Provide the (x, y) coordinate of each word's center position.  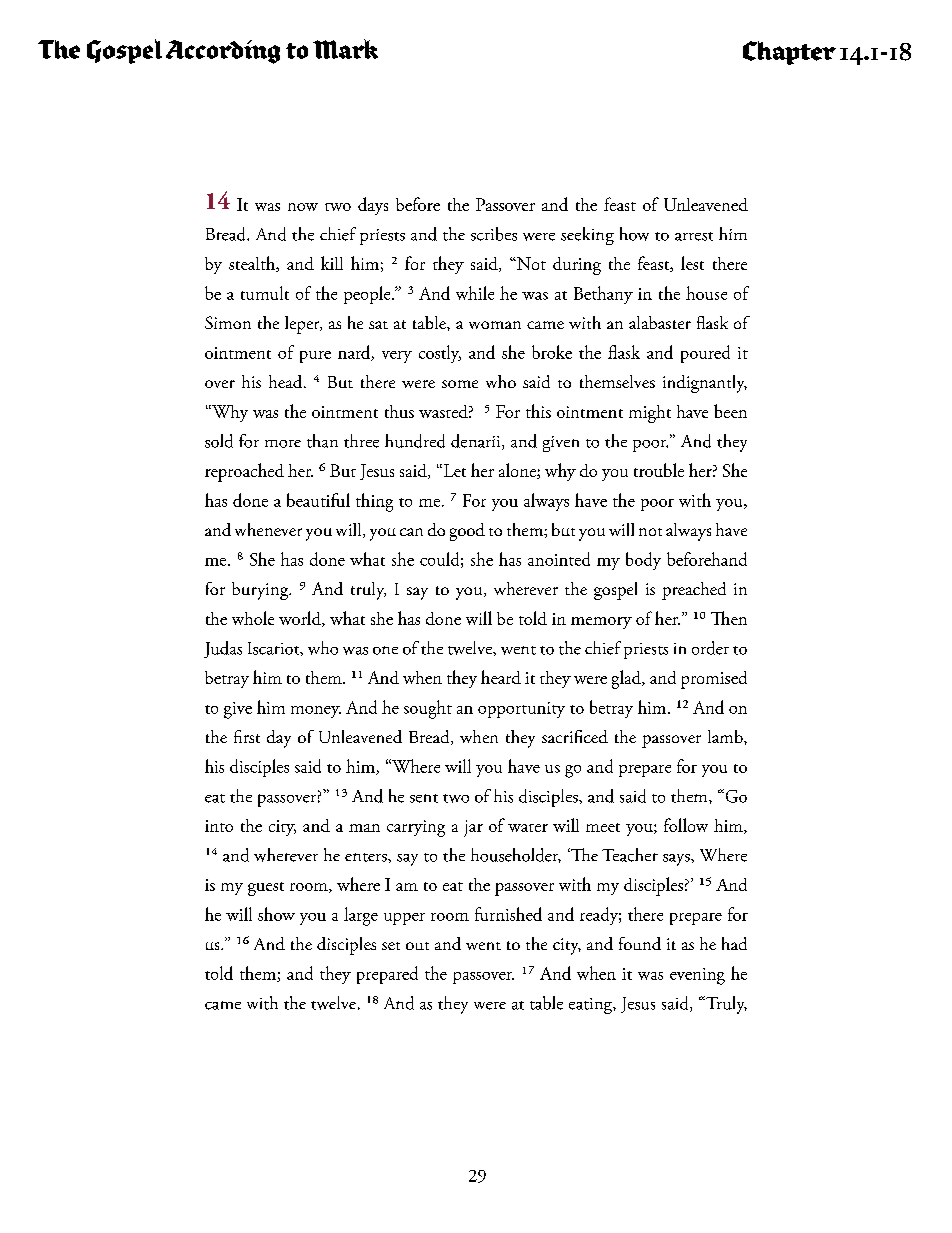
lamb (726, 736)
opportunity (521, 710)
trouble (659, 470)
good (467, 532)
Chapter (789, 53)
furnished (508, 914)
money (316, 712)
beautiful (318, 500)
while (475, 293)
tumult (265, 293)
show (276, 914)
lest (692, 263)
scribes (494, 234)
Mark (345, 49)
